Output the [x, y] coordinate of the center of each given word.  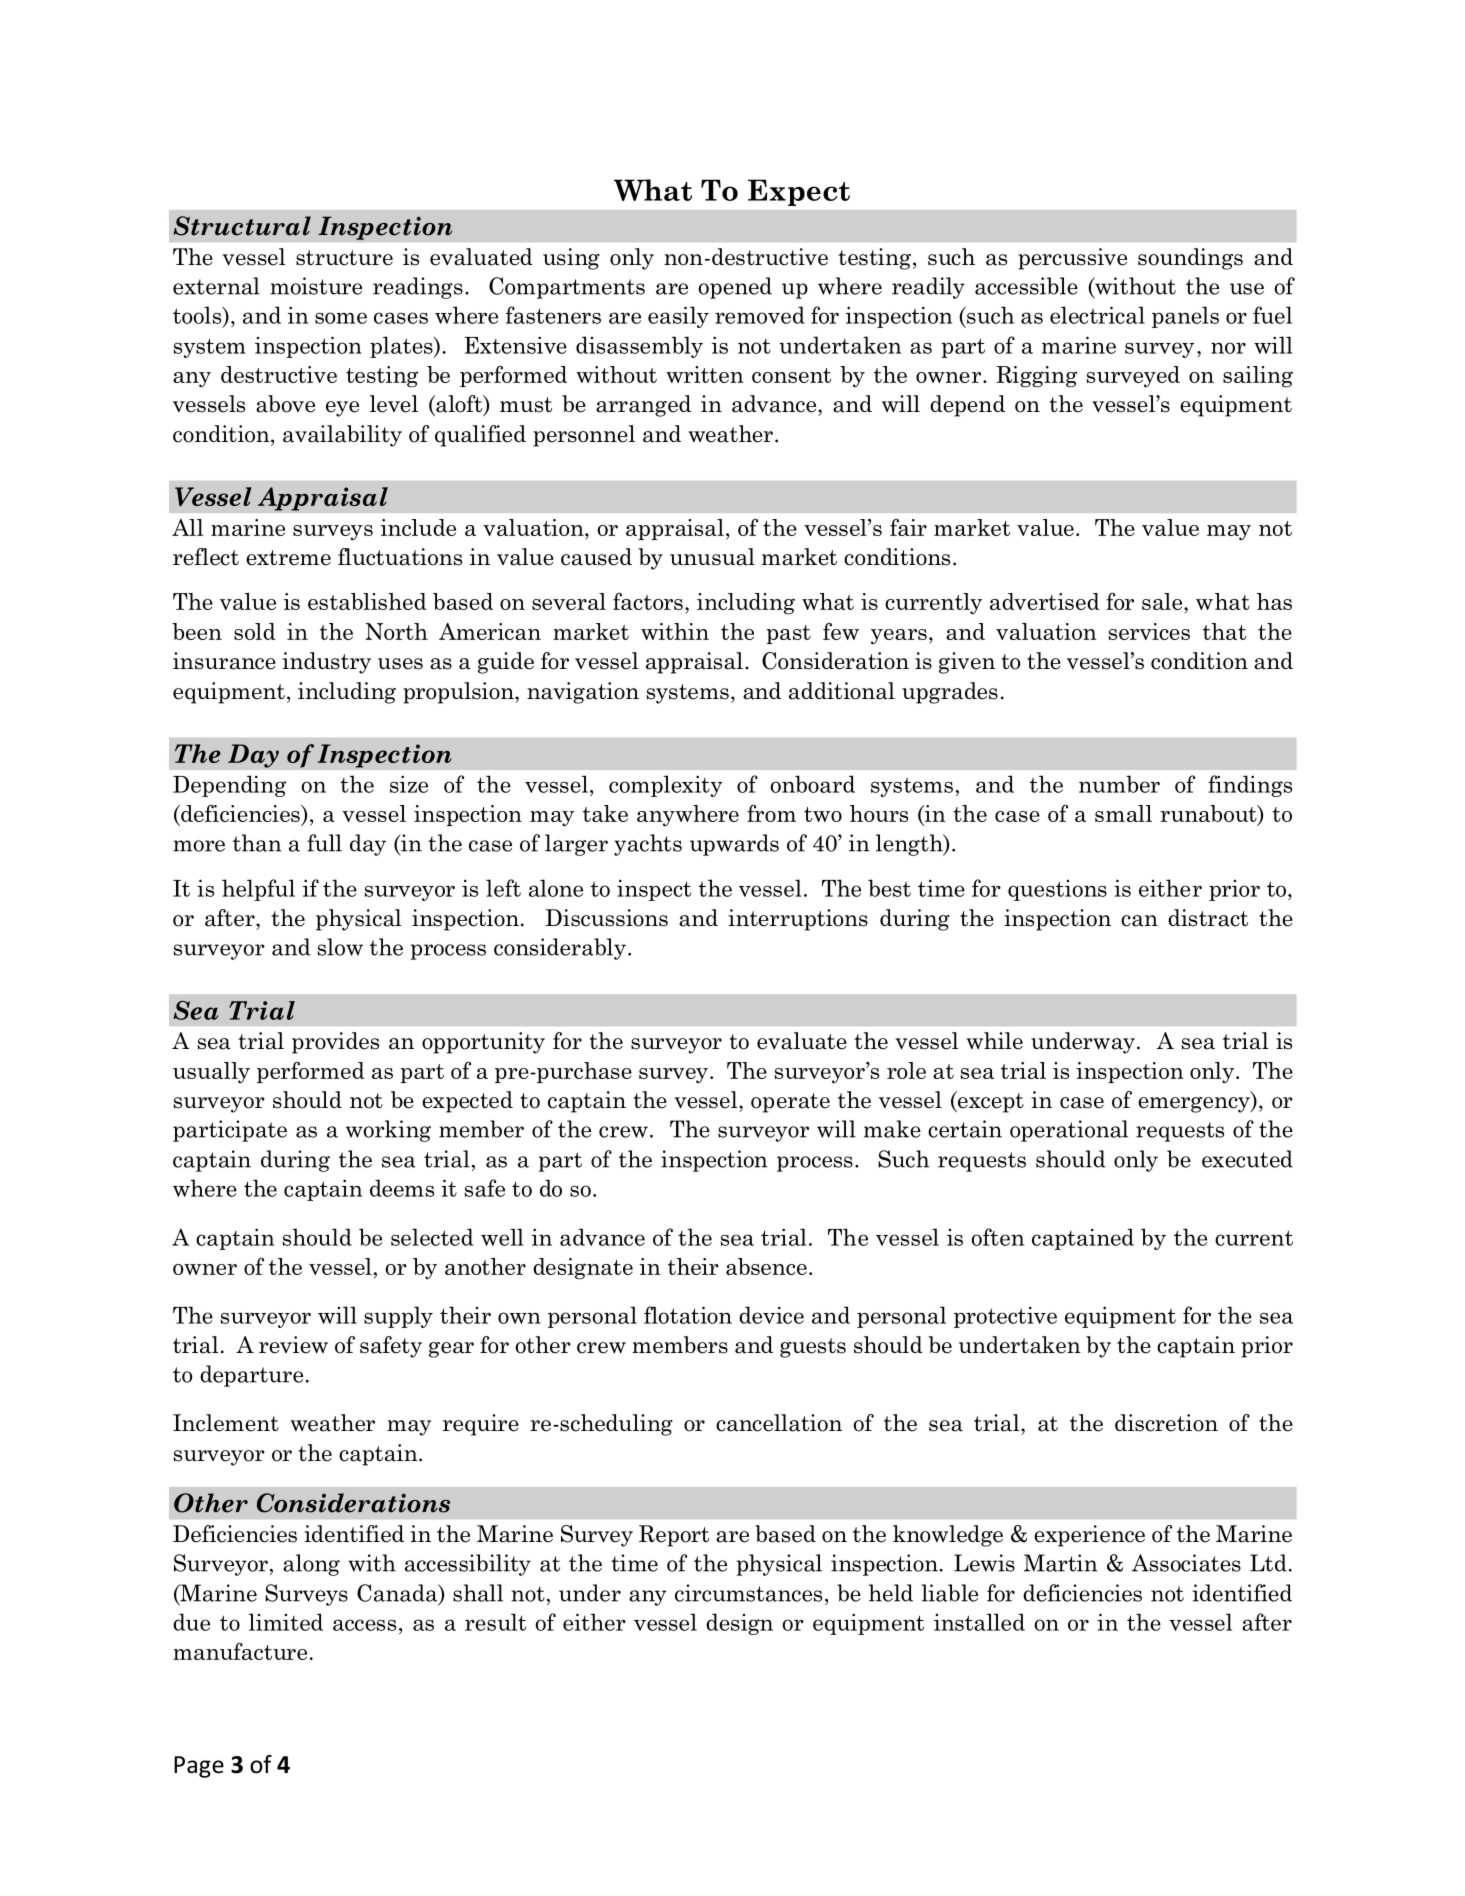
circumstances [748, 1593]
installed [979, 1622]
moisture [316, 286]
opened [735, 288]
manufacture [240, 1651]
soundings [1190, 259]
